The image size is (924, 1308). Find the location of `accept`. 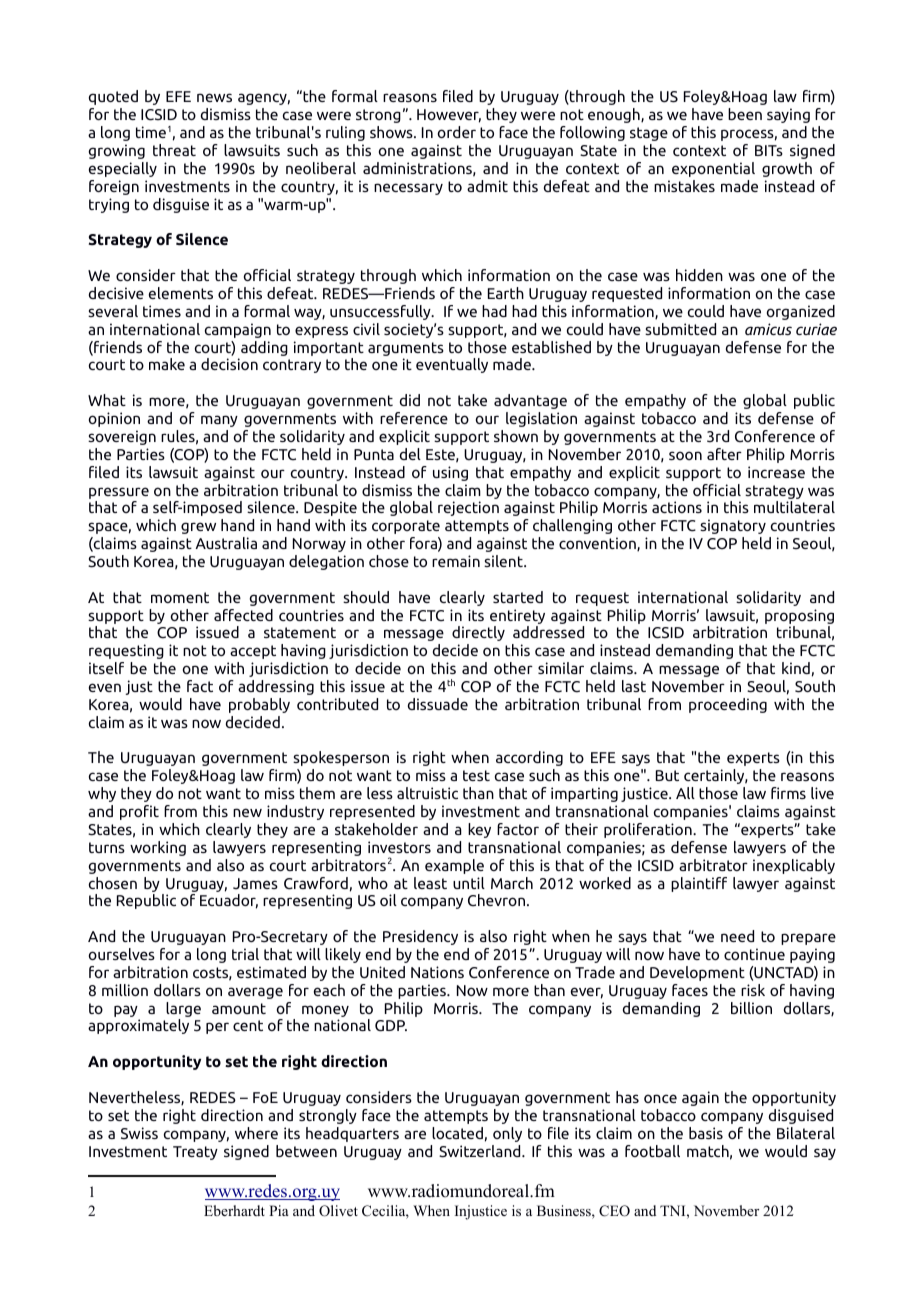

accept is located at coordinates (253, 652).
